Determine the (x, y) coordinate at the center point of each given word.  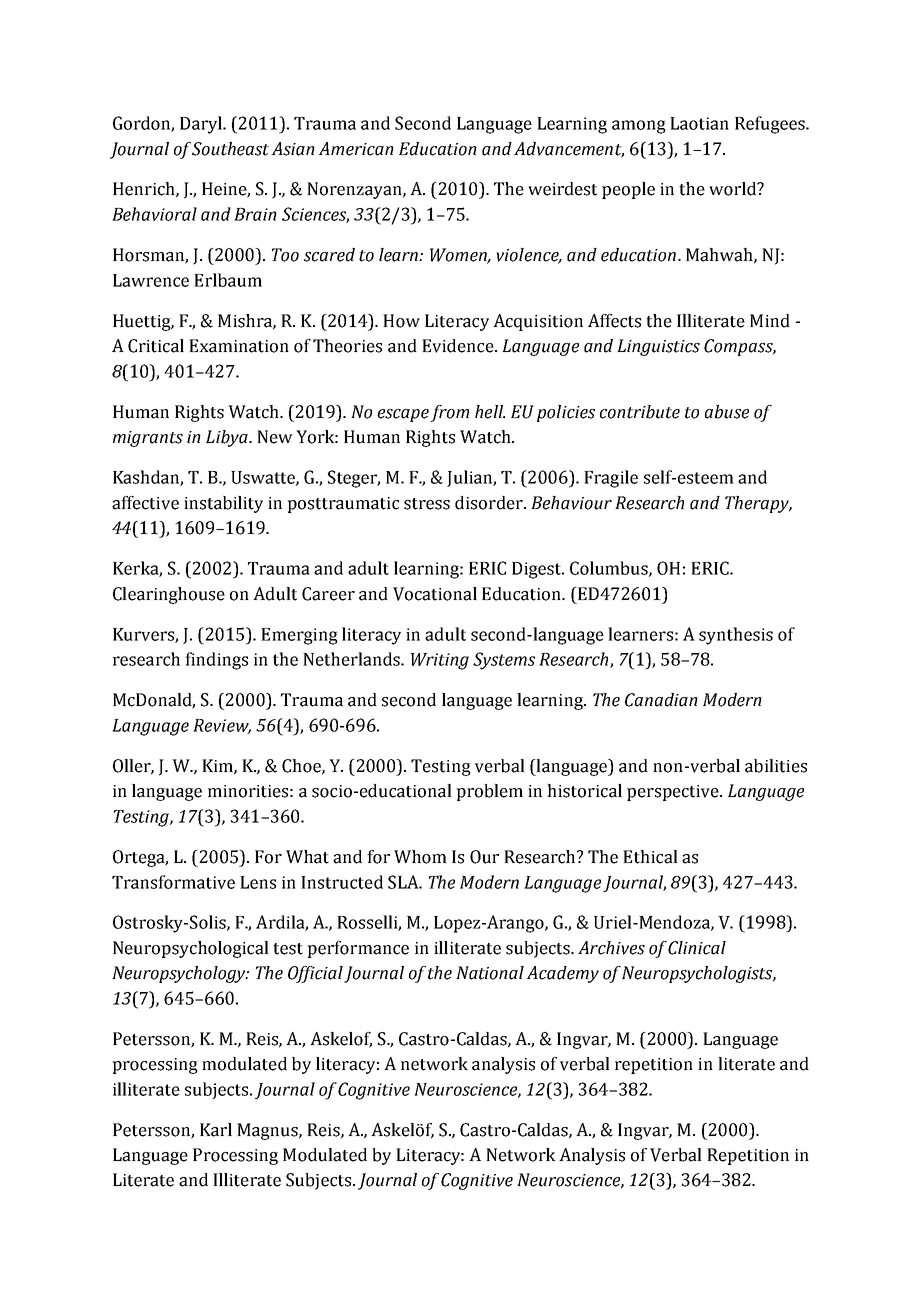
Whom (420, 857)
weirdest (562, 189)
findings (216, 661)
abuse (727, 412)
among (639, 127)
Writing (440, 661)
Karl (216, 1130)
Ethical (650, 857)
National (490, 973)
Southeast (230, 149)
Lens (258, 882)
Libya (228, 438)
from (449, 413)
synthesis (736, 636)
